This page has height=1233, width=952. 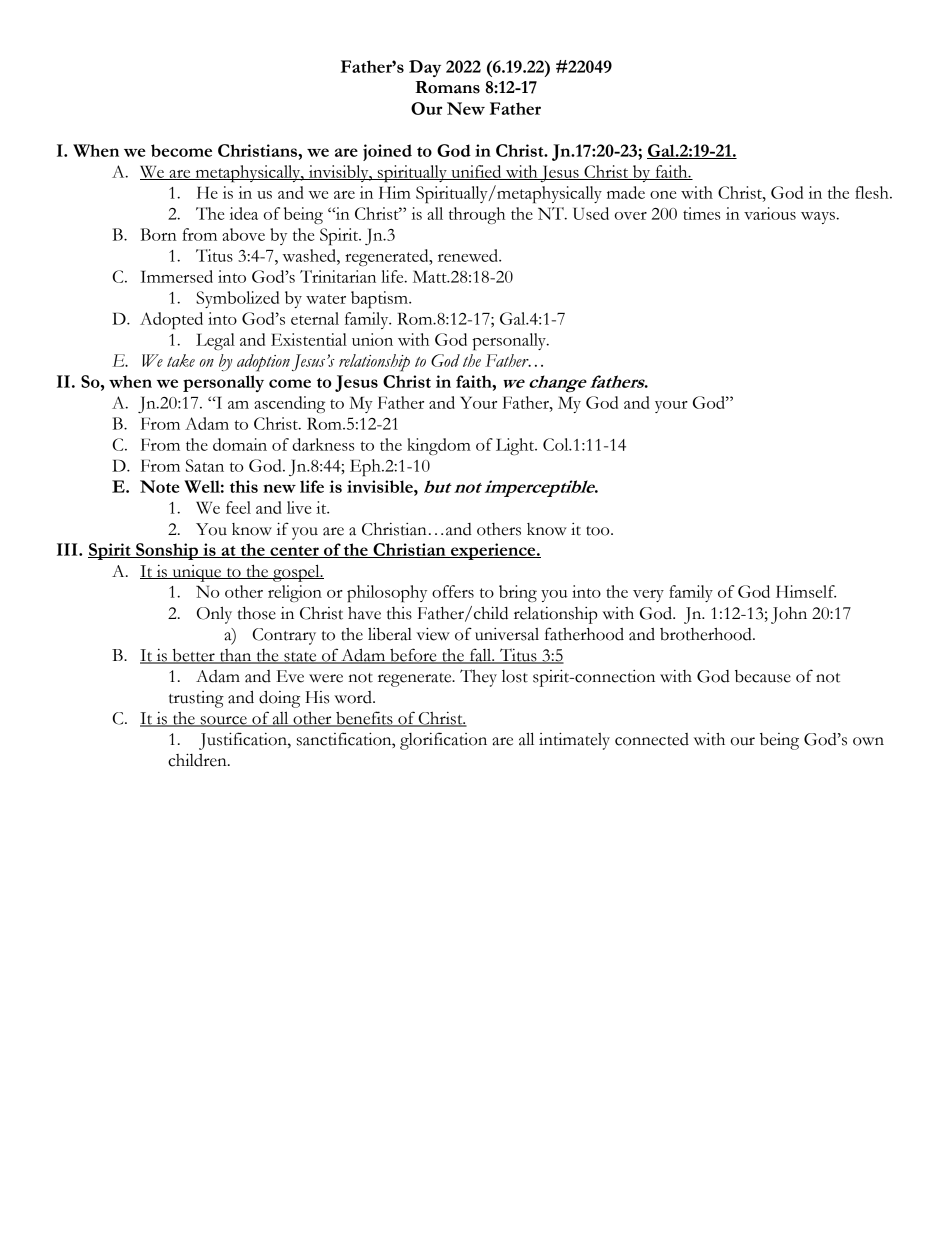 What do you see at coordinates (425, 68) in the page?
I see `Day` at bounding box center [425, 68].
